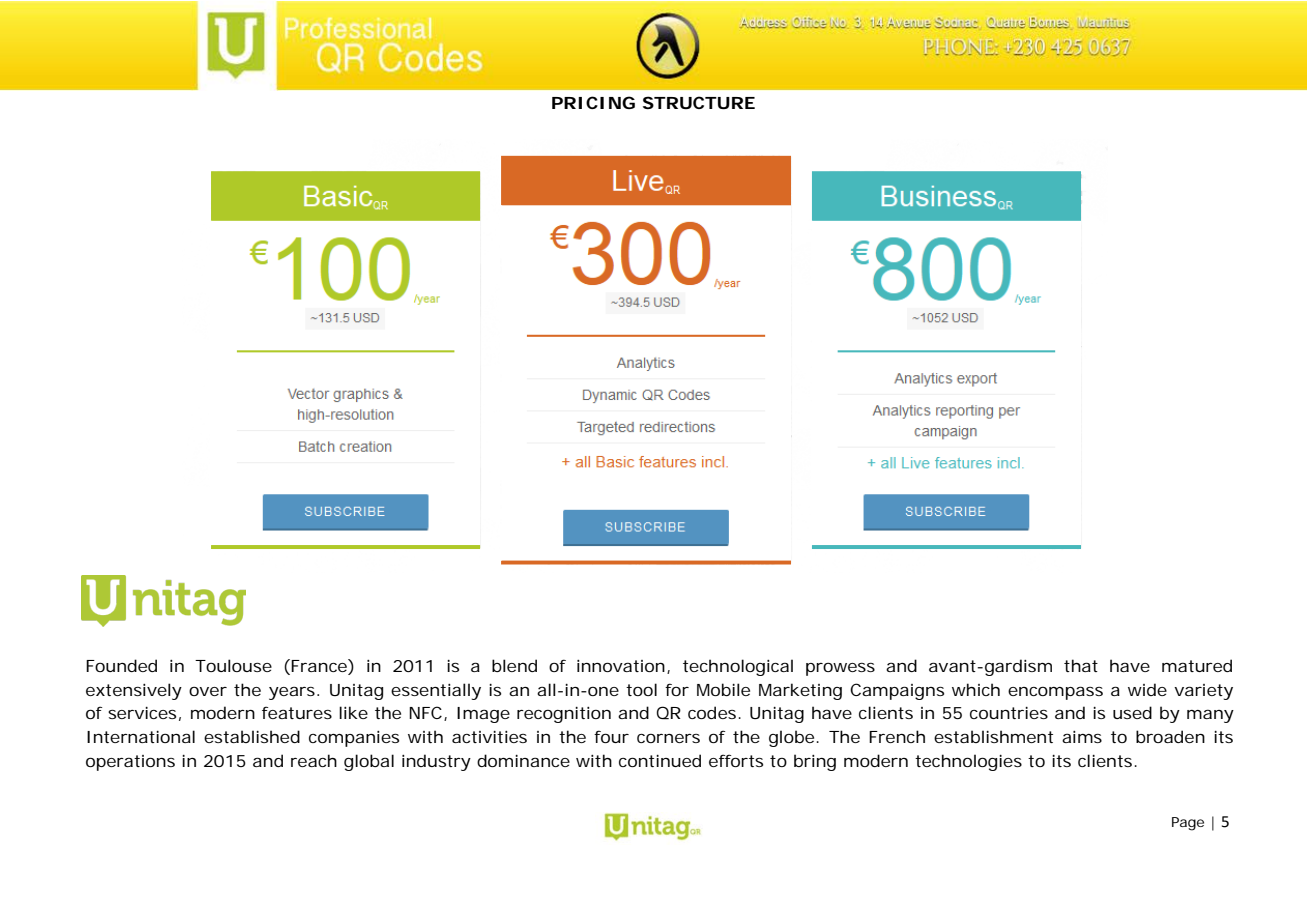 The width and height of the image is (1307, 924). Describe the element at coordinates (314, 760) in the image. I see `reach` at that location.
